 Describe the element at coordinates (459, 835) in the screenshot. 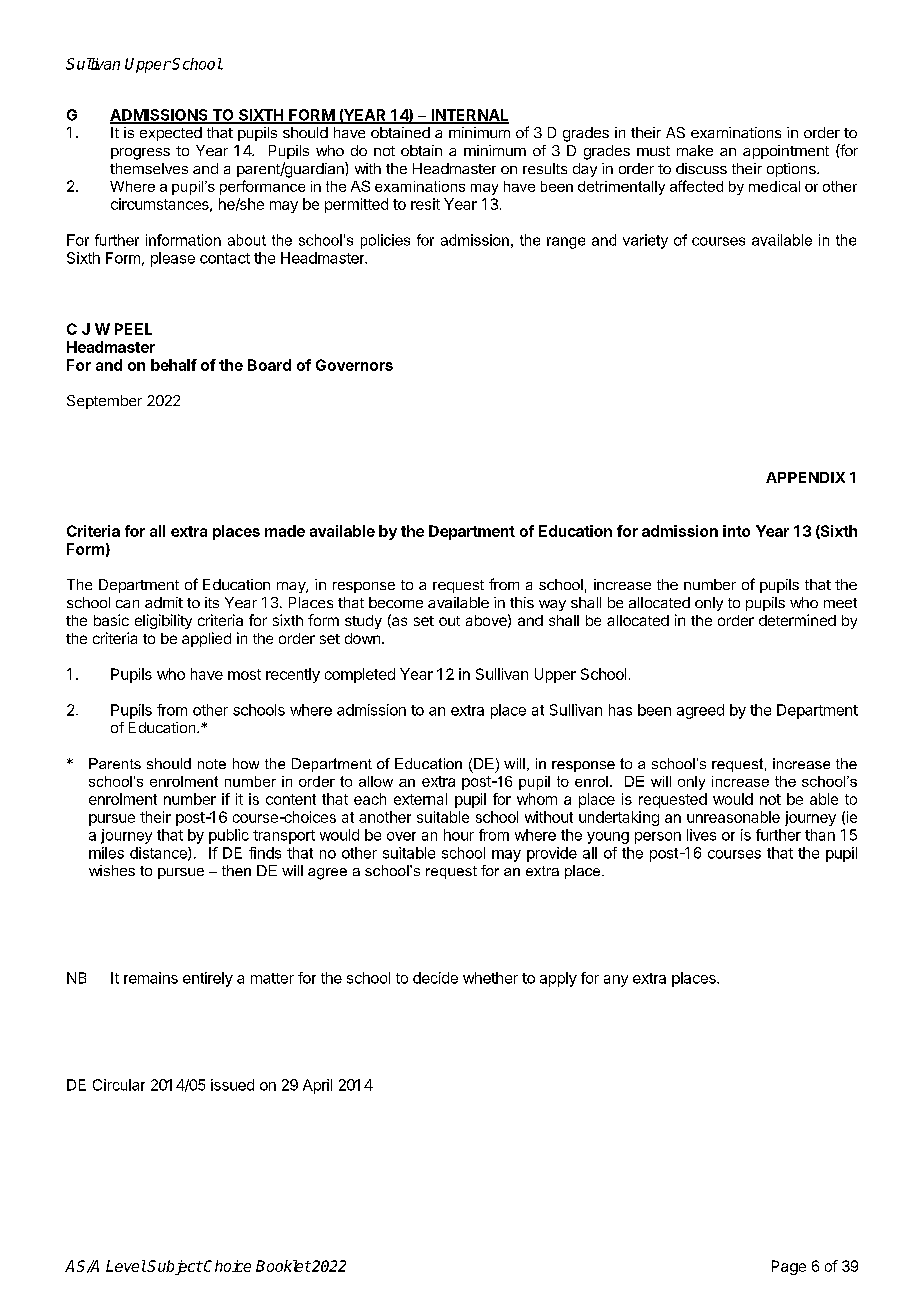

I see `hour` at that location.
